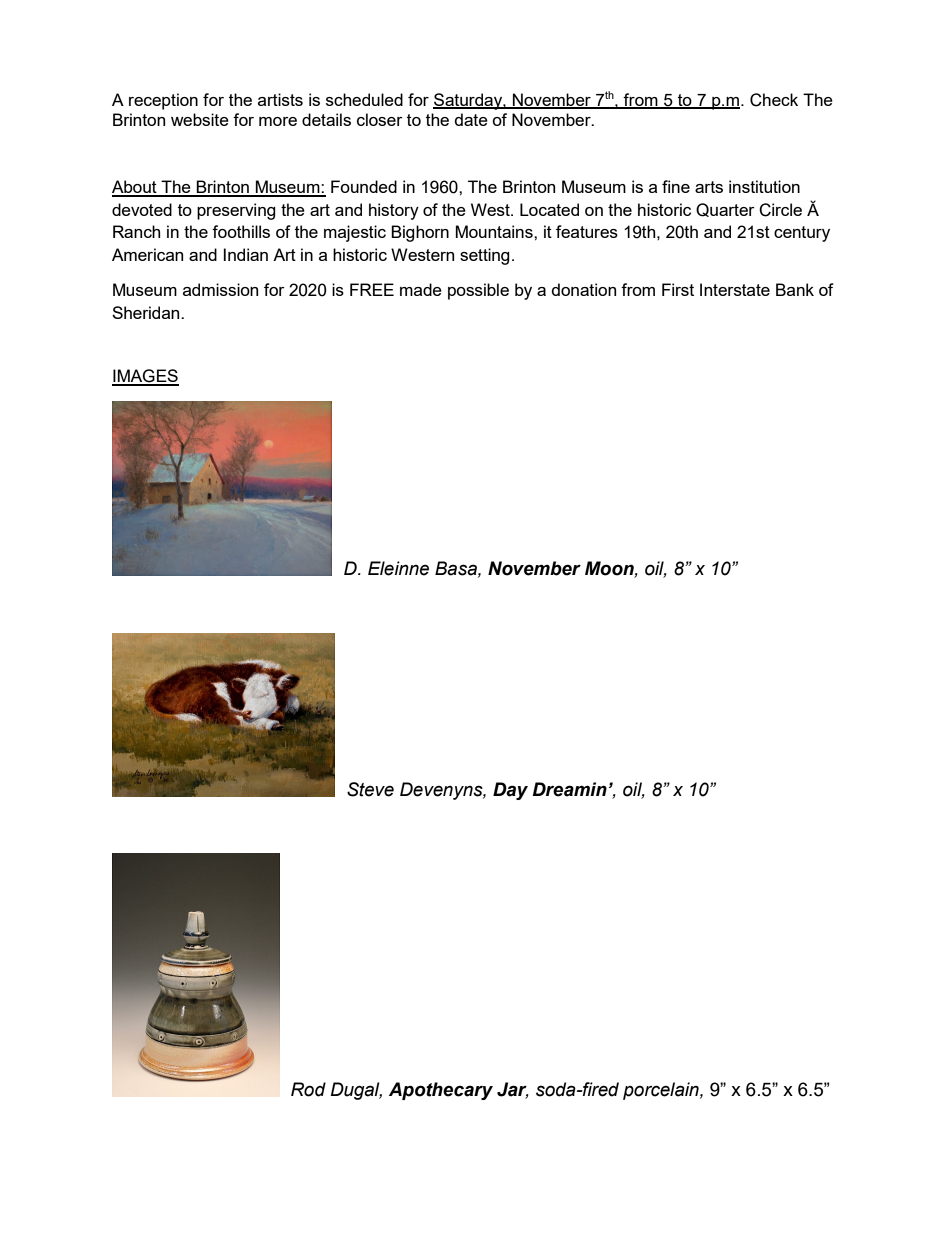 The width and height of the image is (952, 1233). What do you see at coordinates (421, 289) in the image?
I see `made` at bounding box center [421, 289].
